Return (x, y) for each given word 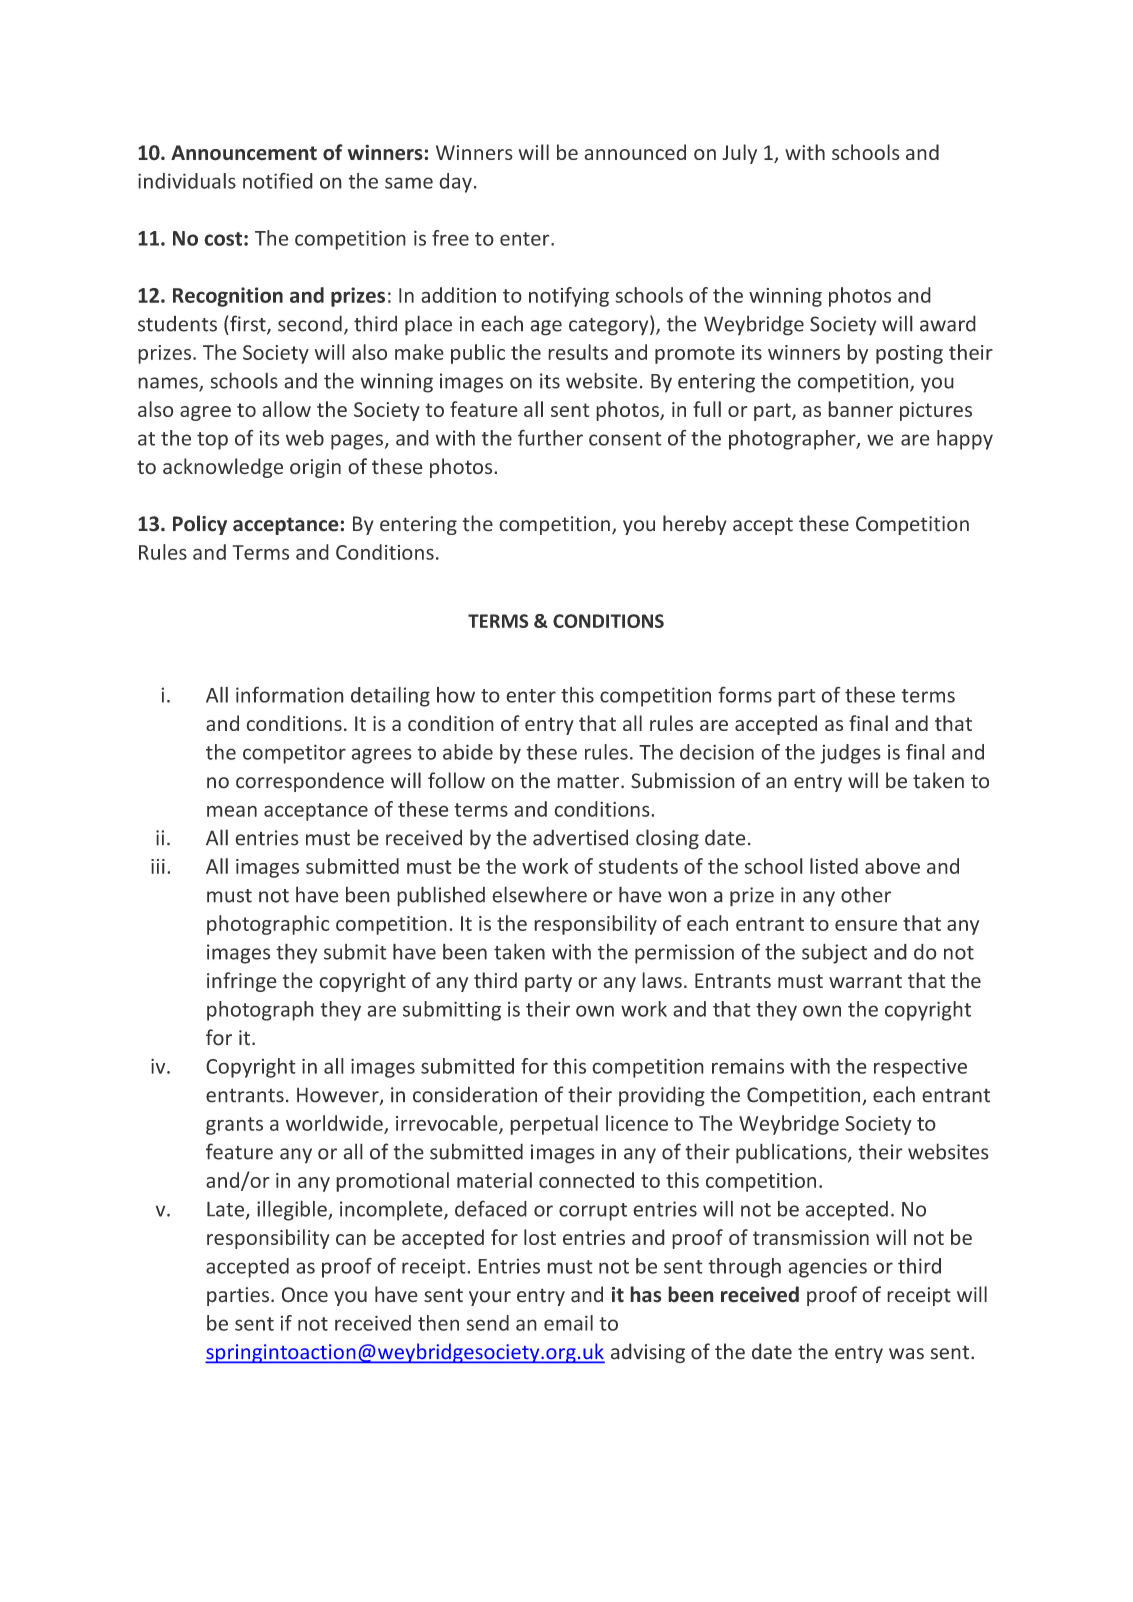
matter (589, 781)
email (568, 1323)
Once (305, 1295)
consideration (475, 1094)
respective (920, 1068)
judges (850, 754)
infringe (242, 982)
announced (635, 152)
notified (278, 181)
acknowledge (223, 468)
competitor (294, 754)
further (550, 438)
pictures (936, 411)
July (739, 154)
